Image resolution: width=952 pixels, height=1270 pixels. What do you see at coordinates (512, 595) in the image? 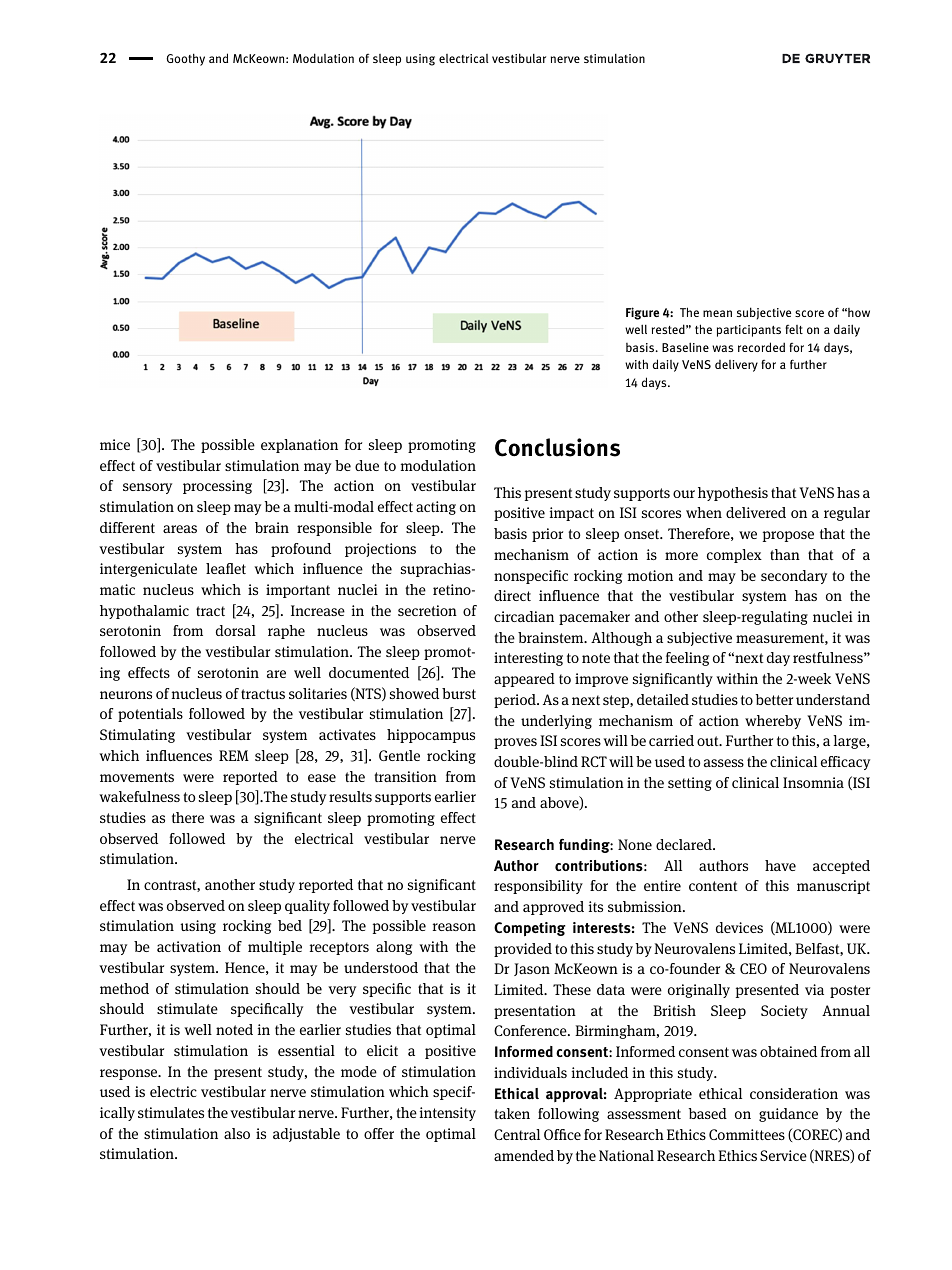
I see `direct` at bounding box center [512, 595].
